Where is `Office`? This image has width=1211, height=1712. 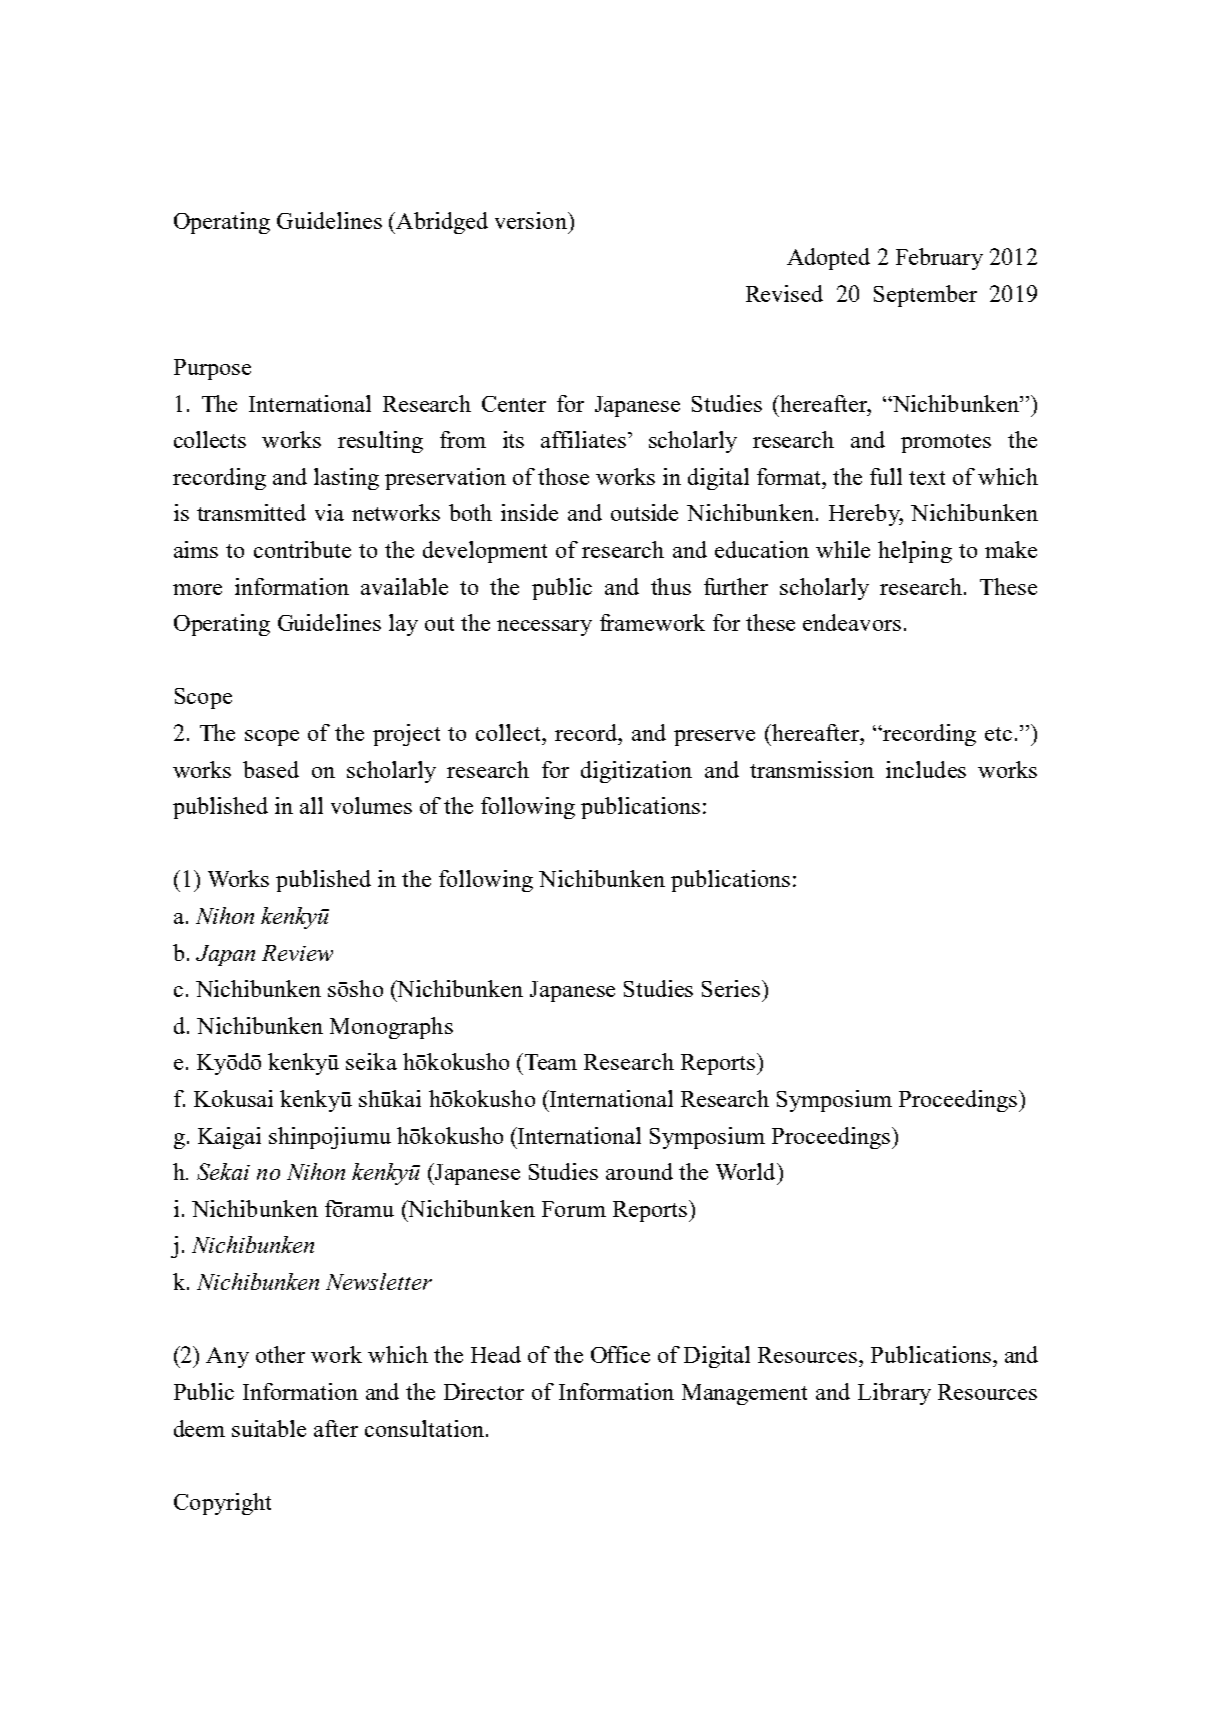
Office is located at coordinates (620, 1354).
